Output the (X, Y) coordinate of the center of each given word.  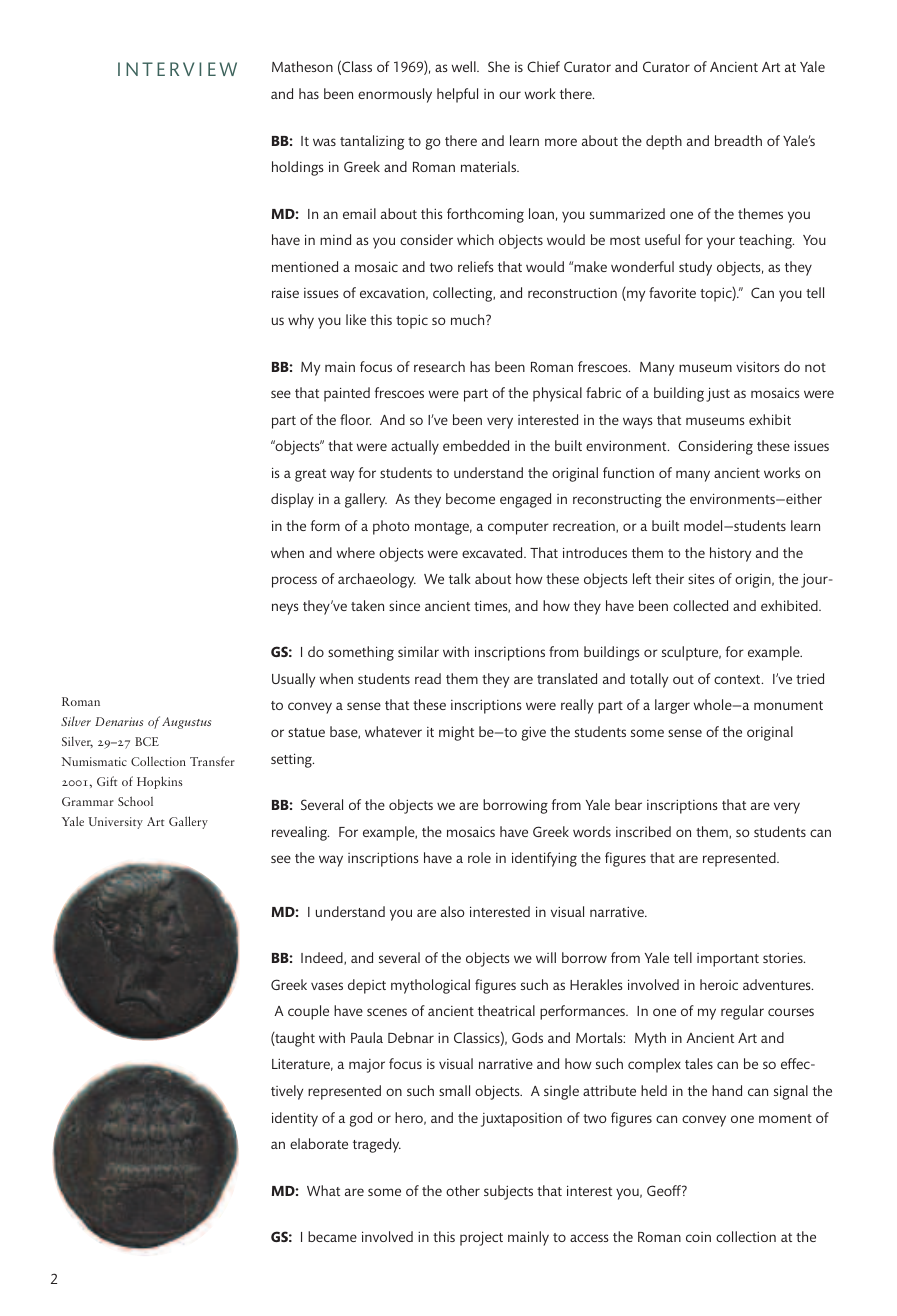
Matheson (302, 66)
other (463, 1190)
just (718, 394)
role (479, 857)
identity (295, 1119)
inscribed (643, 831)
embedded (476, 445)
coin (698, 1237)
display (292, 500)
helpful (457, 95)
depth (664, 142)
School (135, 801)
